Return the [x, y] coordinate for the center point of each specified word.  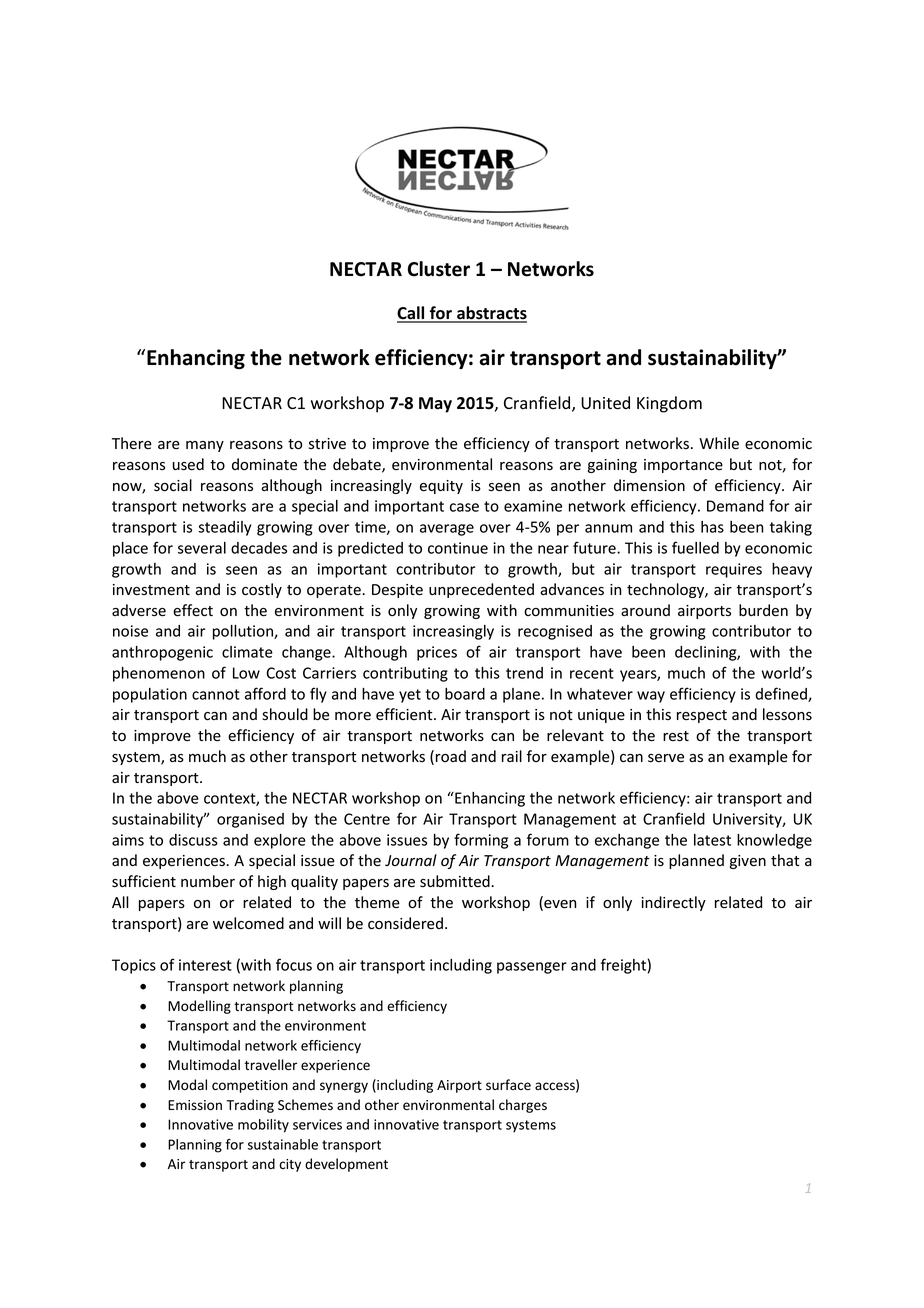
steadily [224, 528]
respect [702, 716]
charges [523, 1106]
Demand [735, 506]
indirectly [673, 903]
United [605, 403]
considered [405, 923]
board [465, 694]
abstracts [491, 314]
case [464, 507]
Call [412, 314]
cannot [216, 694]
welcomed [248, 923]
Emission [195, 1105]
